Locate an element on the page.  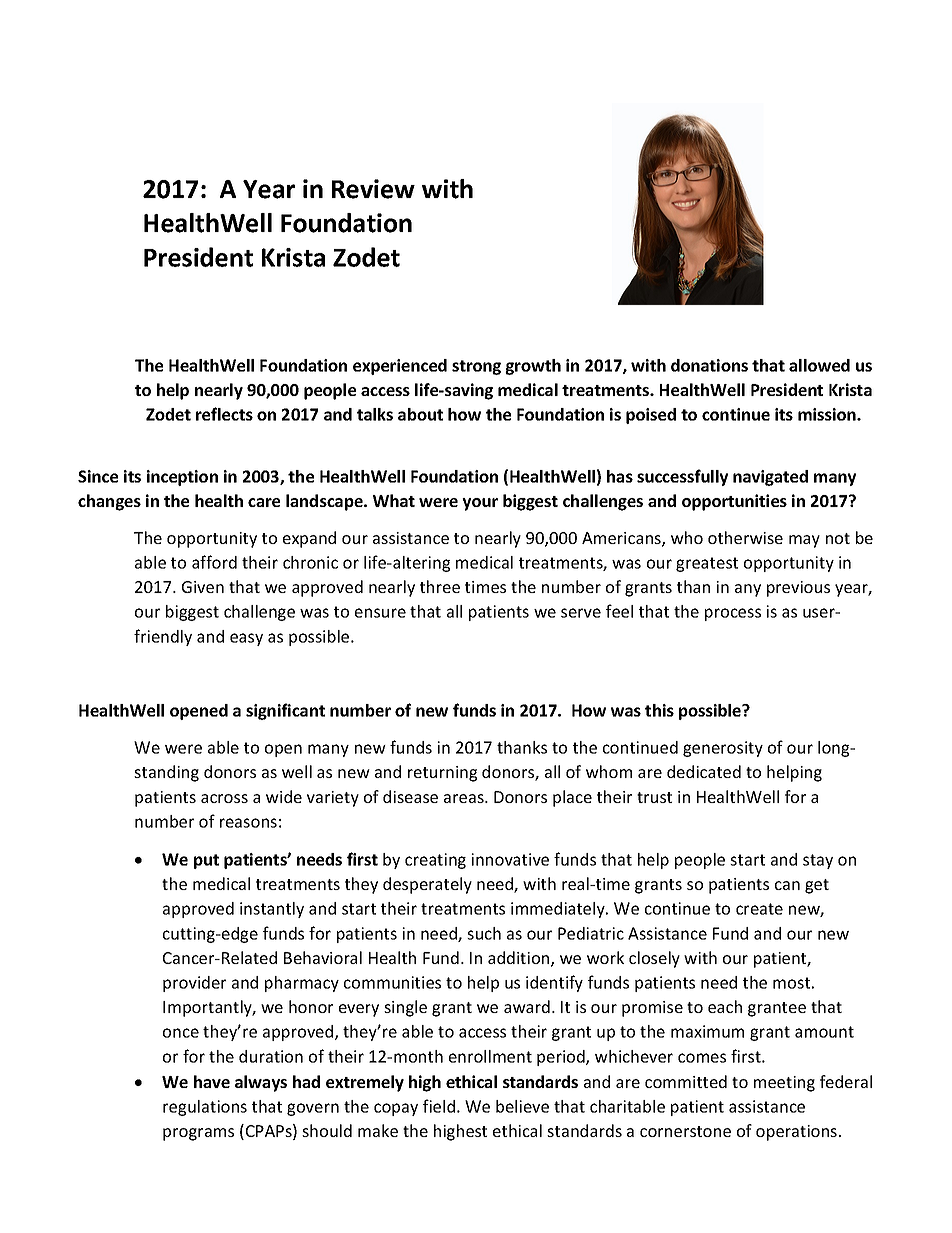
strong is located at coordinates (476, 367).
